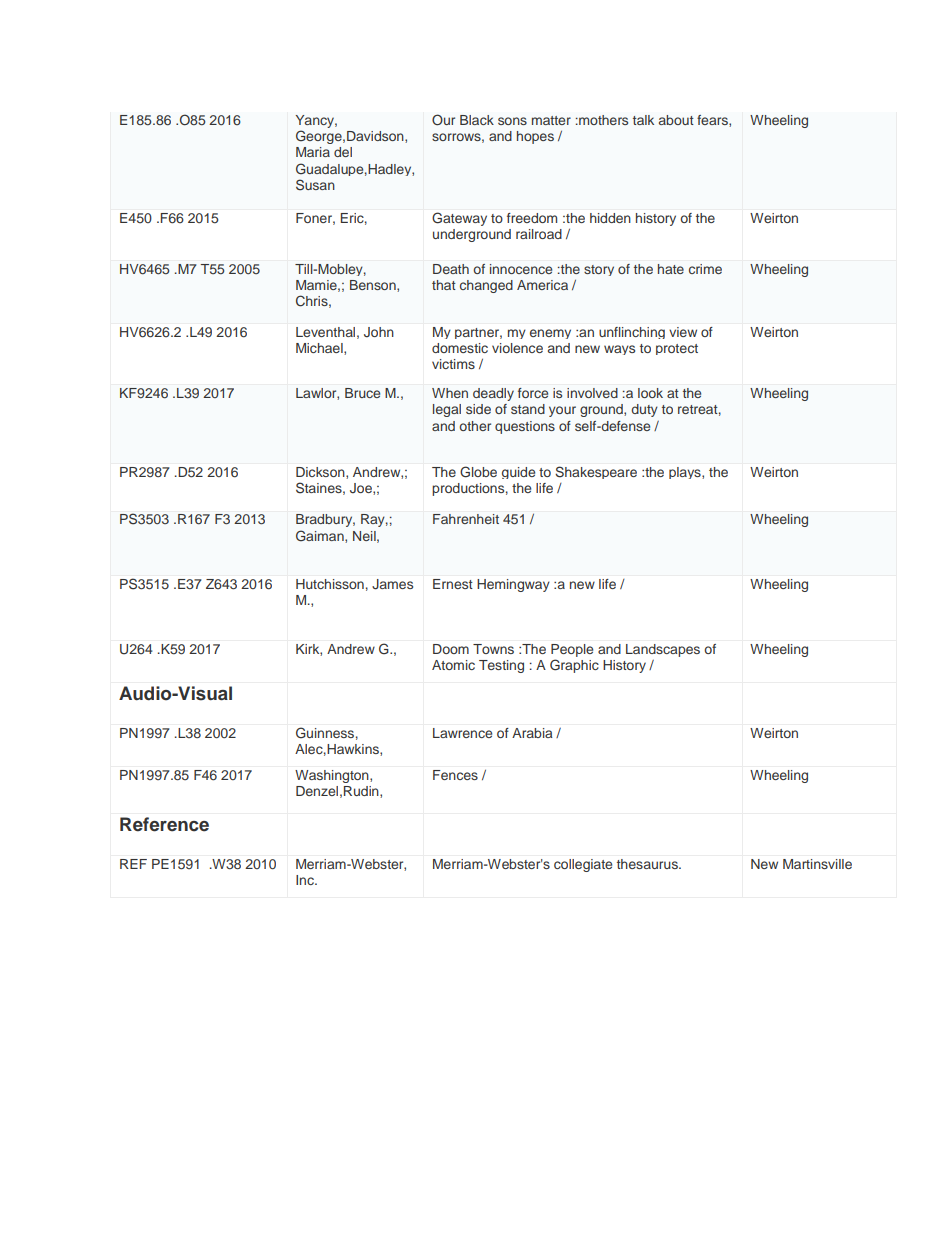  What do you see at coordinates (164, 824) in the screenshot?
I see `Reference` at bounding box center [164, 824].
